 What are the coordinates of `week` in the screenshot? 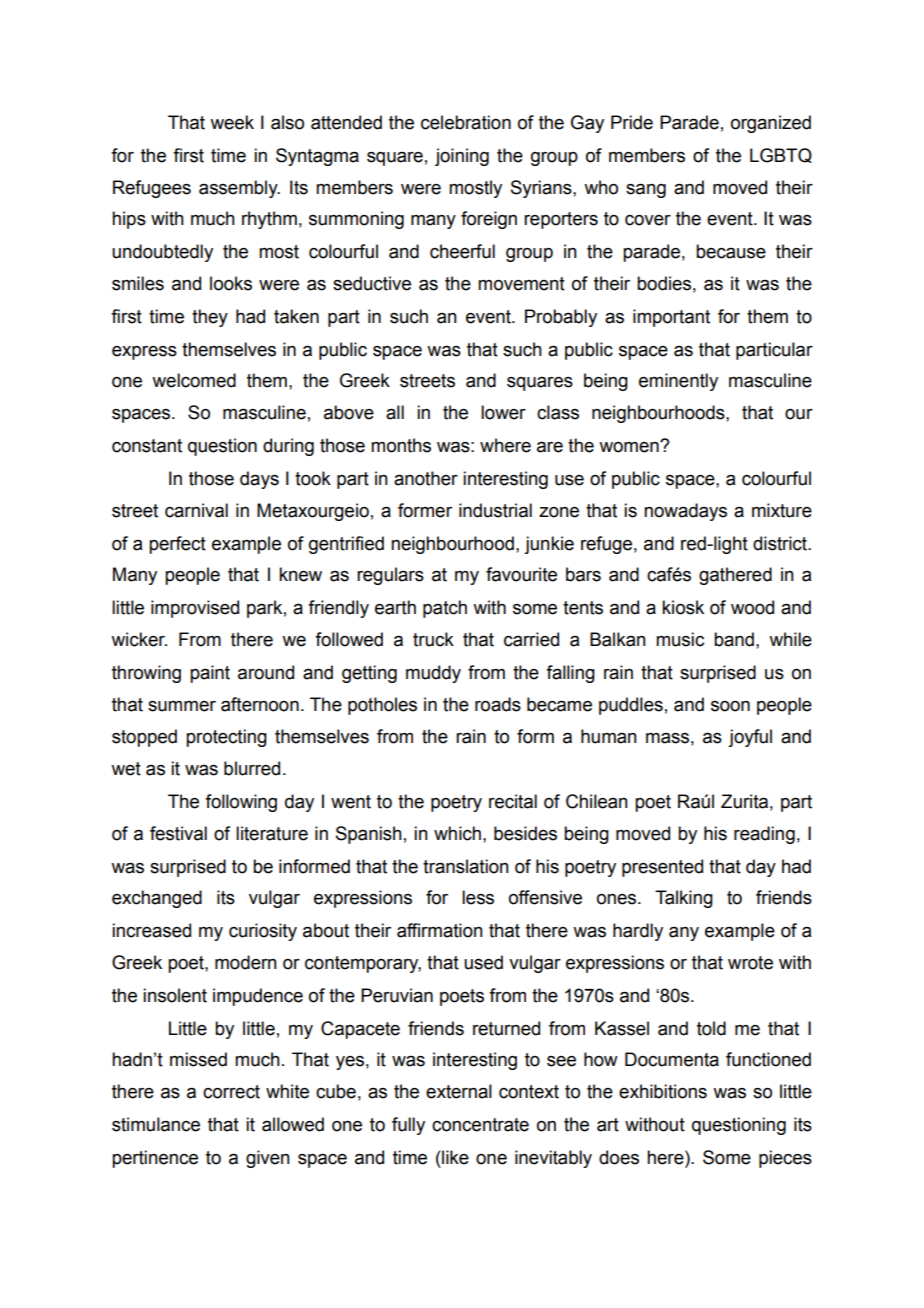 It's located at (232, 122).
